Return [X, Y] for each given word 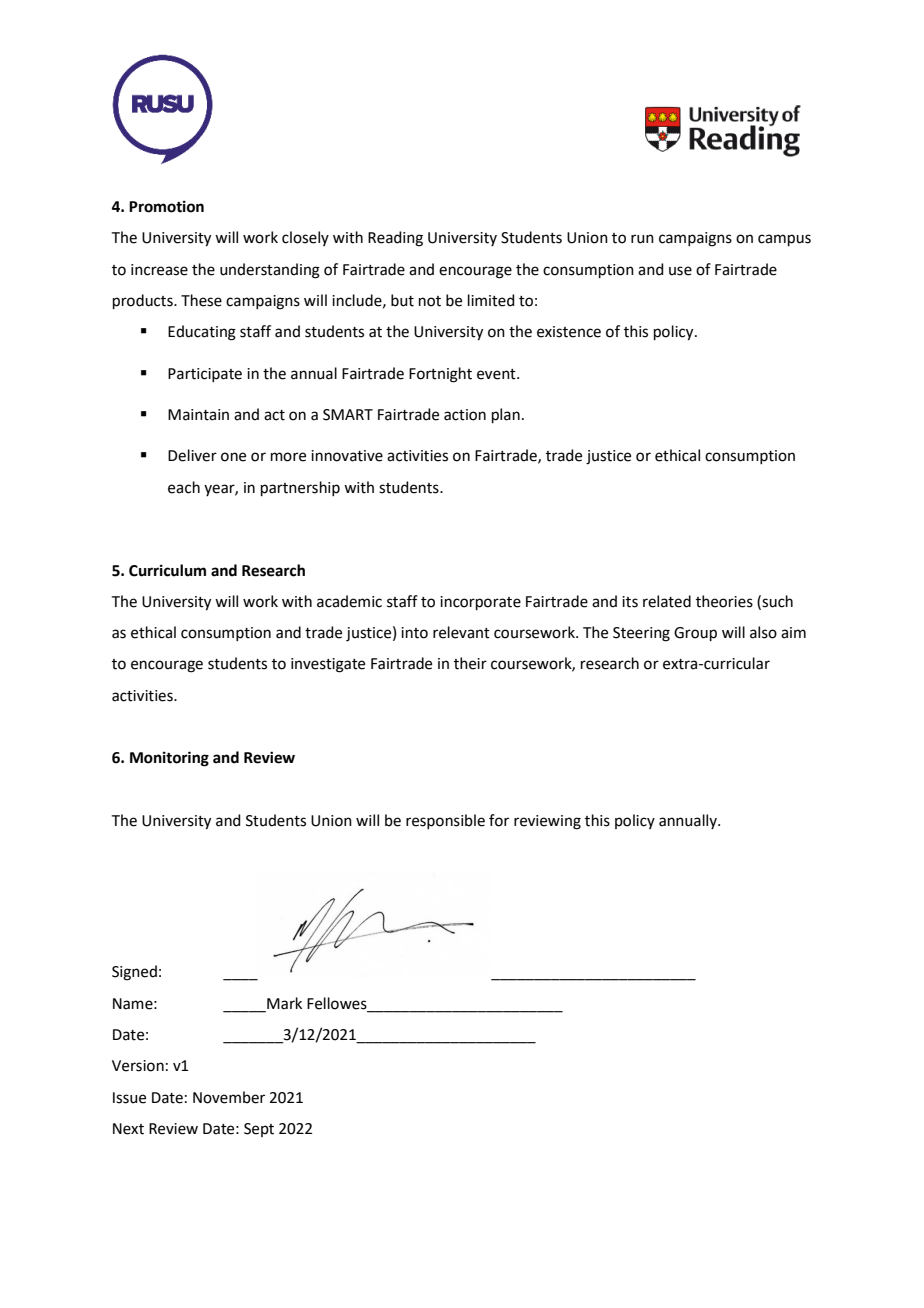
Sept [259, 1130]
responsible [445, 821]
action [465, 415]
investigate [328, 665]
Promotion [166, 206]
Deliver [192, 455]
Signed [134, 973]
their [470, 663]
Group [695, 634]
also [763, 632]
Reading [395, 239]
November [229, 1097]
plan [506, 415]
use [680, 271]
